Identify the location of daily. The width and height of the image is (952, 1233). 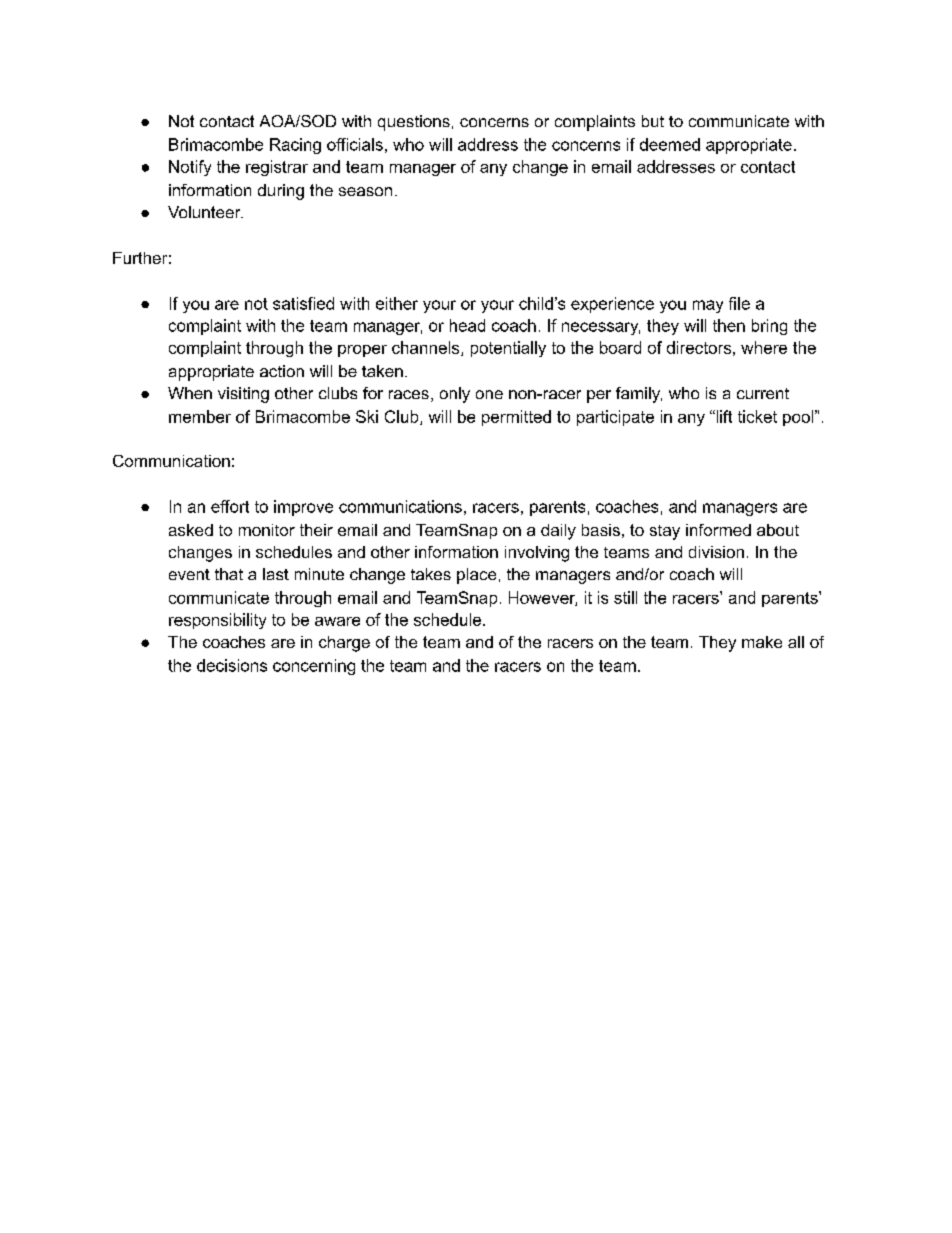
(558, 532).
